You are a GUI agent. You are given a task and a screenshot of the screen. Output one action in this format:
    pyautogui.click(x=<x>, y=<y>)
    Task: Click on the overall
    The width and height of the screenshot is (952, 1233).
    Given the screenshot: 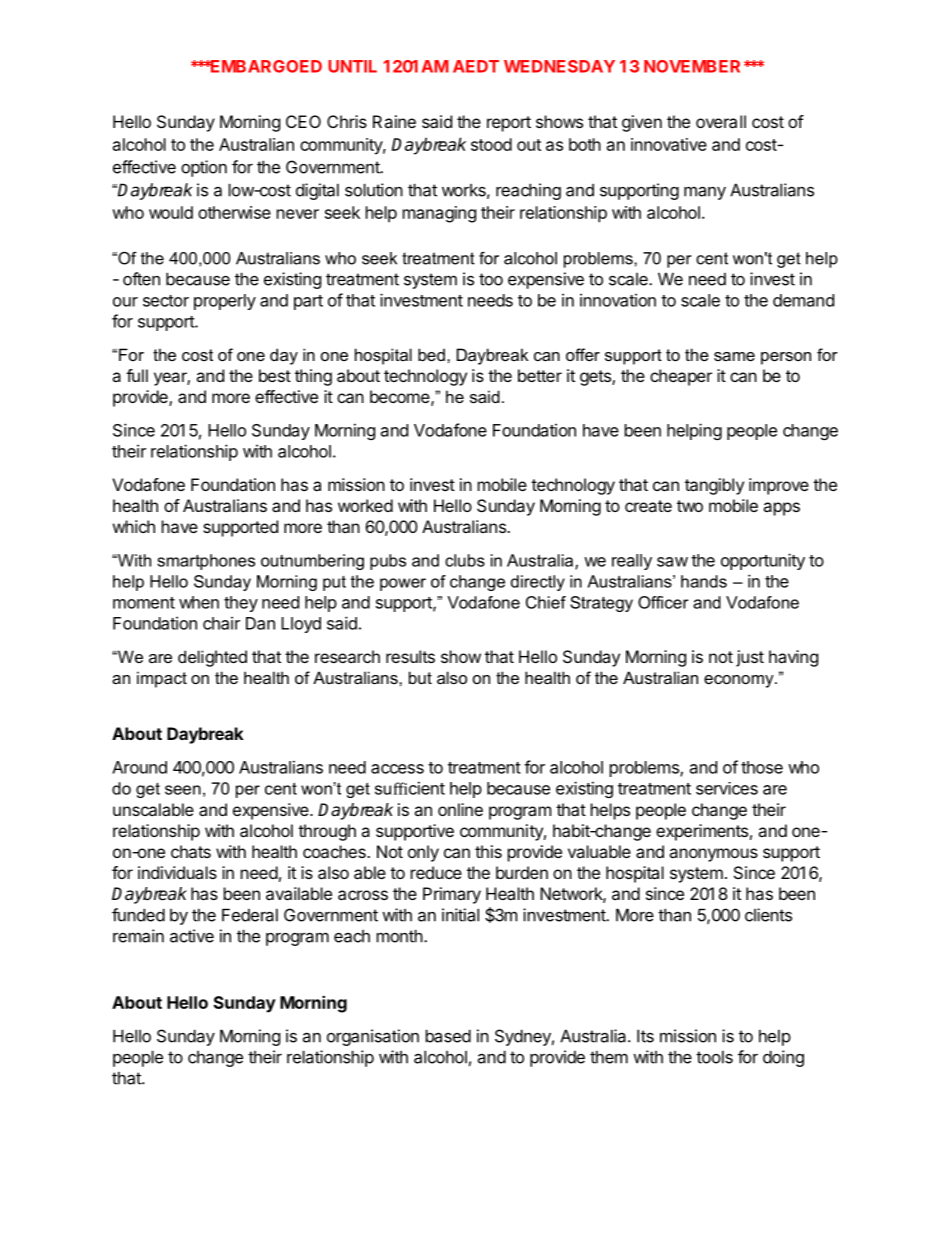 What is the action you would take?
    pyautogui.click(x=721, y=121)
